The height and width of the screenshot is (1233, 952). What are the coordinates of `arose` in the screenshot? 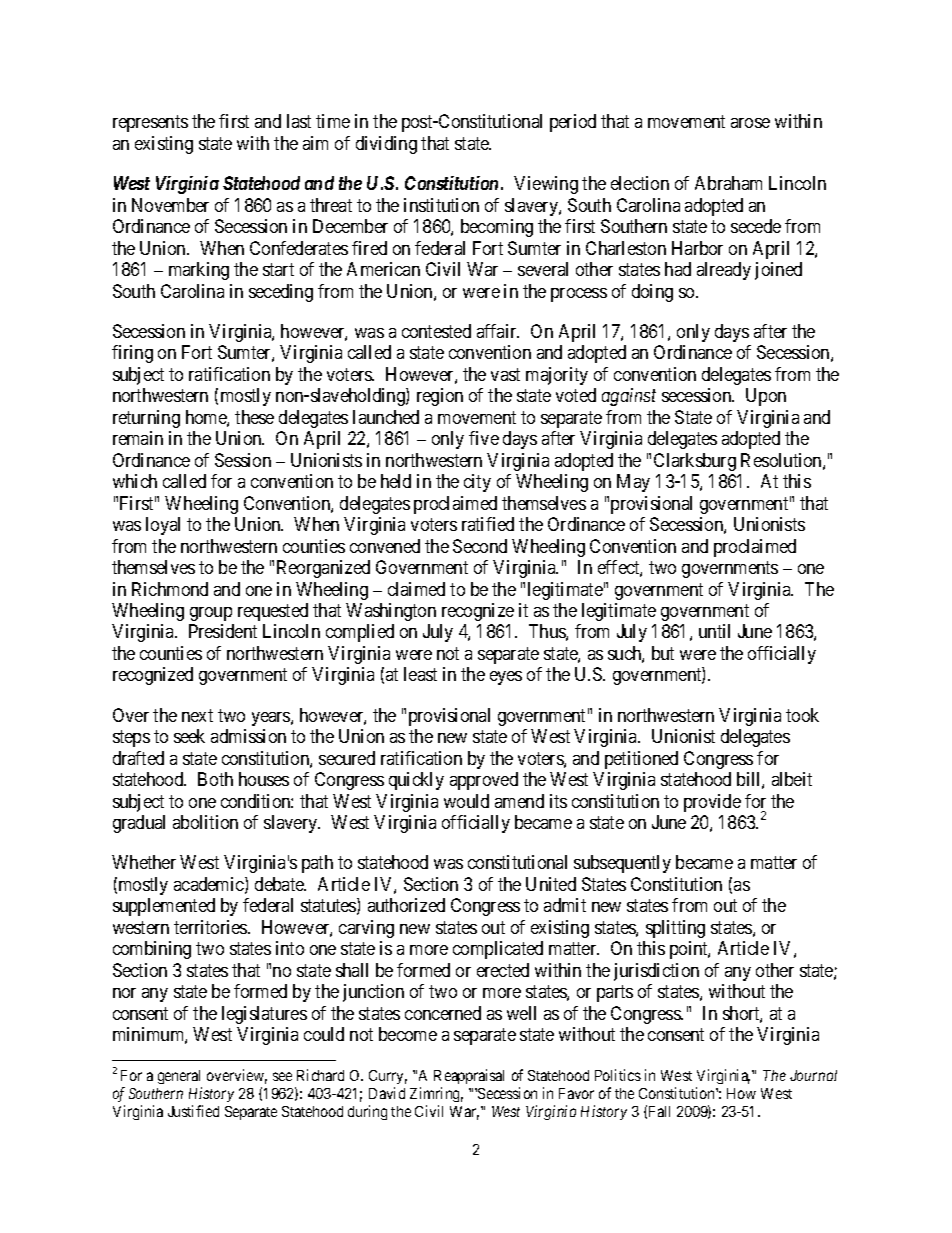 It's located at (750, 123).
